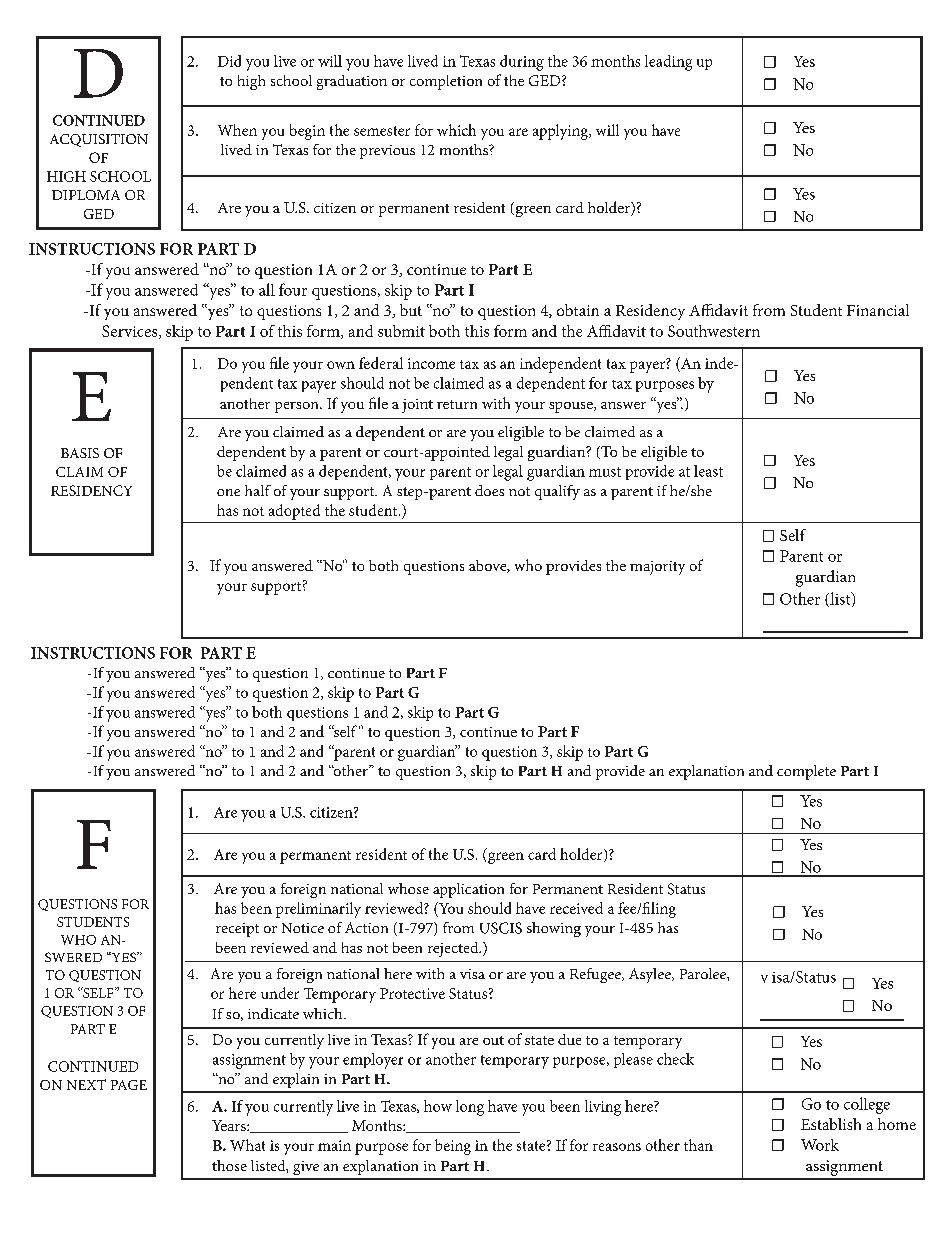  What do you see at coordinates (229, 61) in the document?
I see `Did` at bounding box center [229, 61].
